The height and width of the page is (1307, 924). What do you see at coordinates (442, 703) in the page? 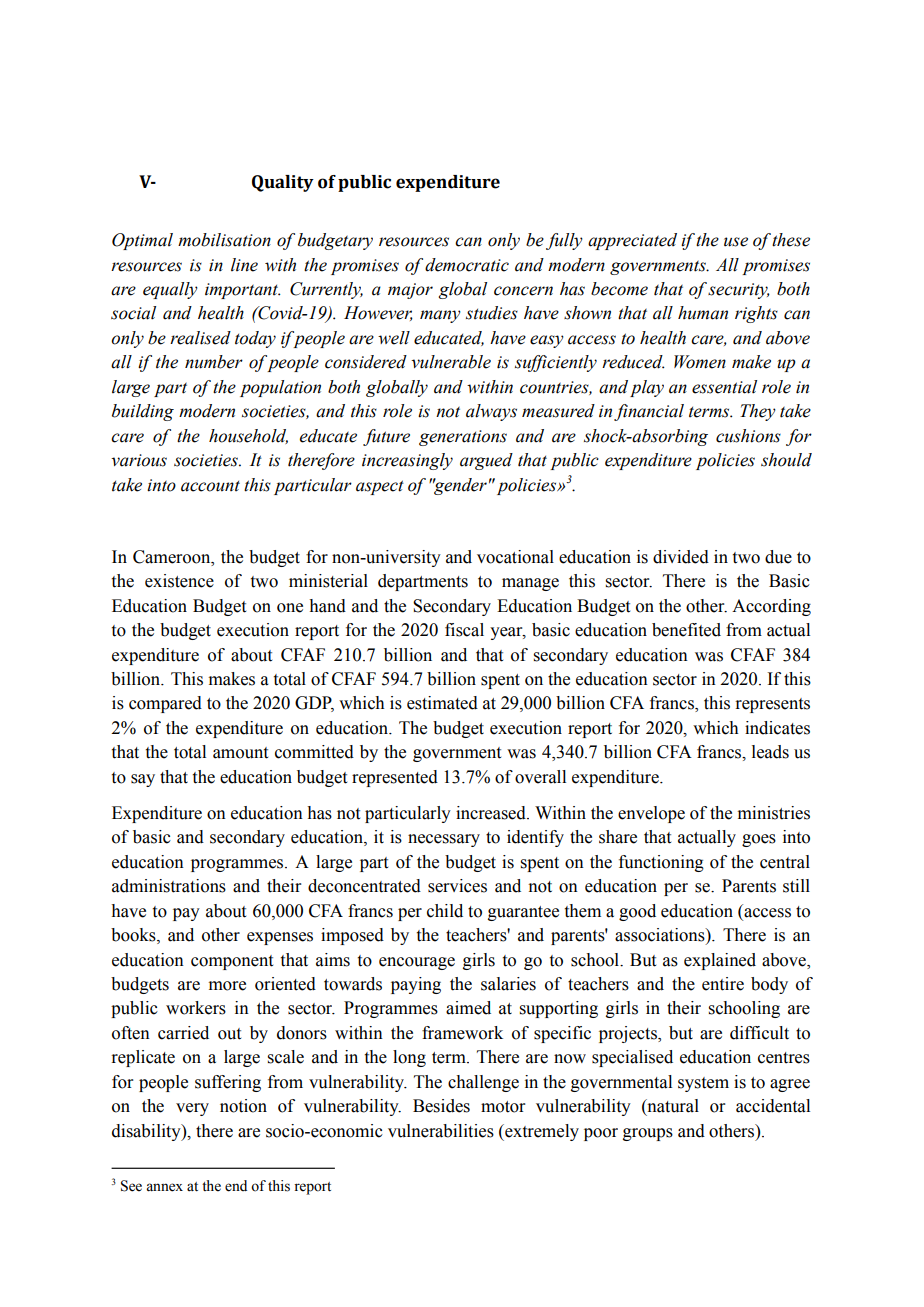
I see `estimated` at bounding box center [442, 703].
